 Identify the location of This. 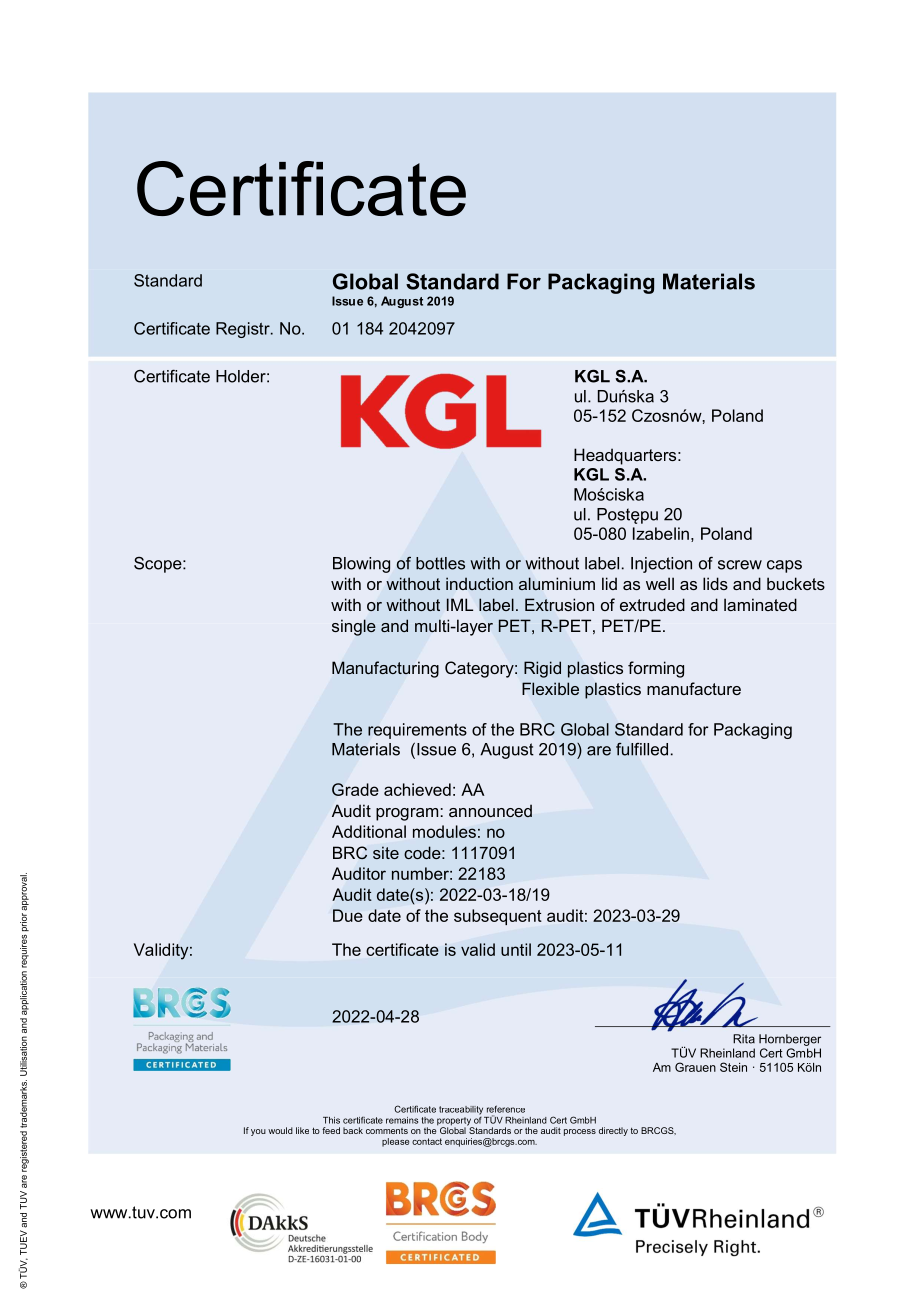
(331, 1120).
